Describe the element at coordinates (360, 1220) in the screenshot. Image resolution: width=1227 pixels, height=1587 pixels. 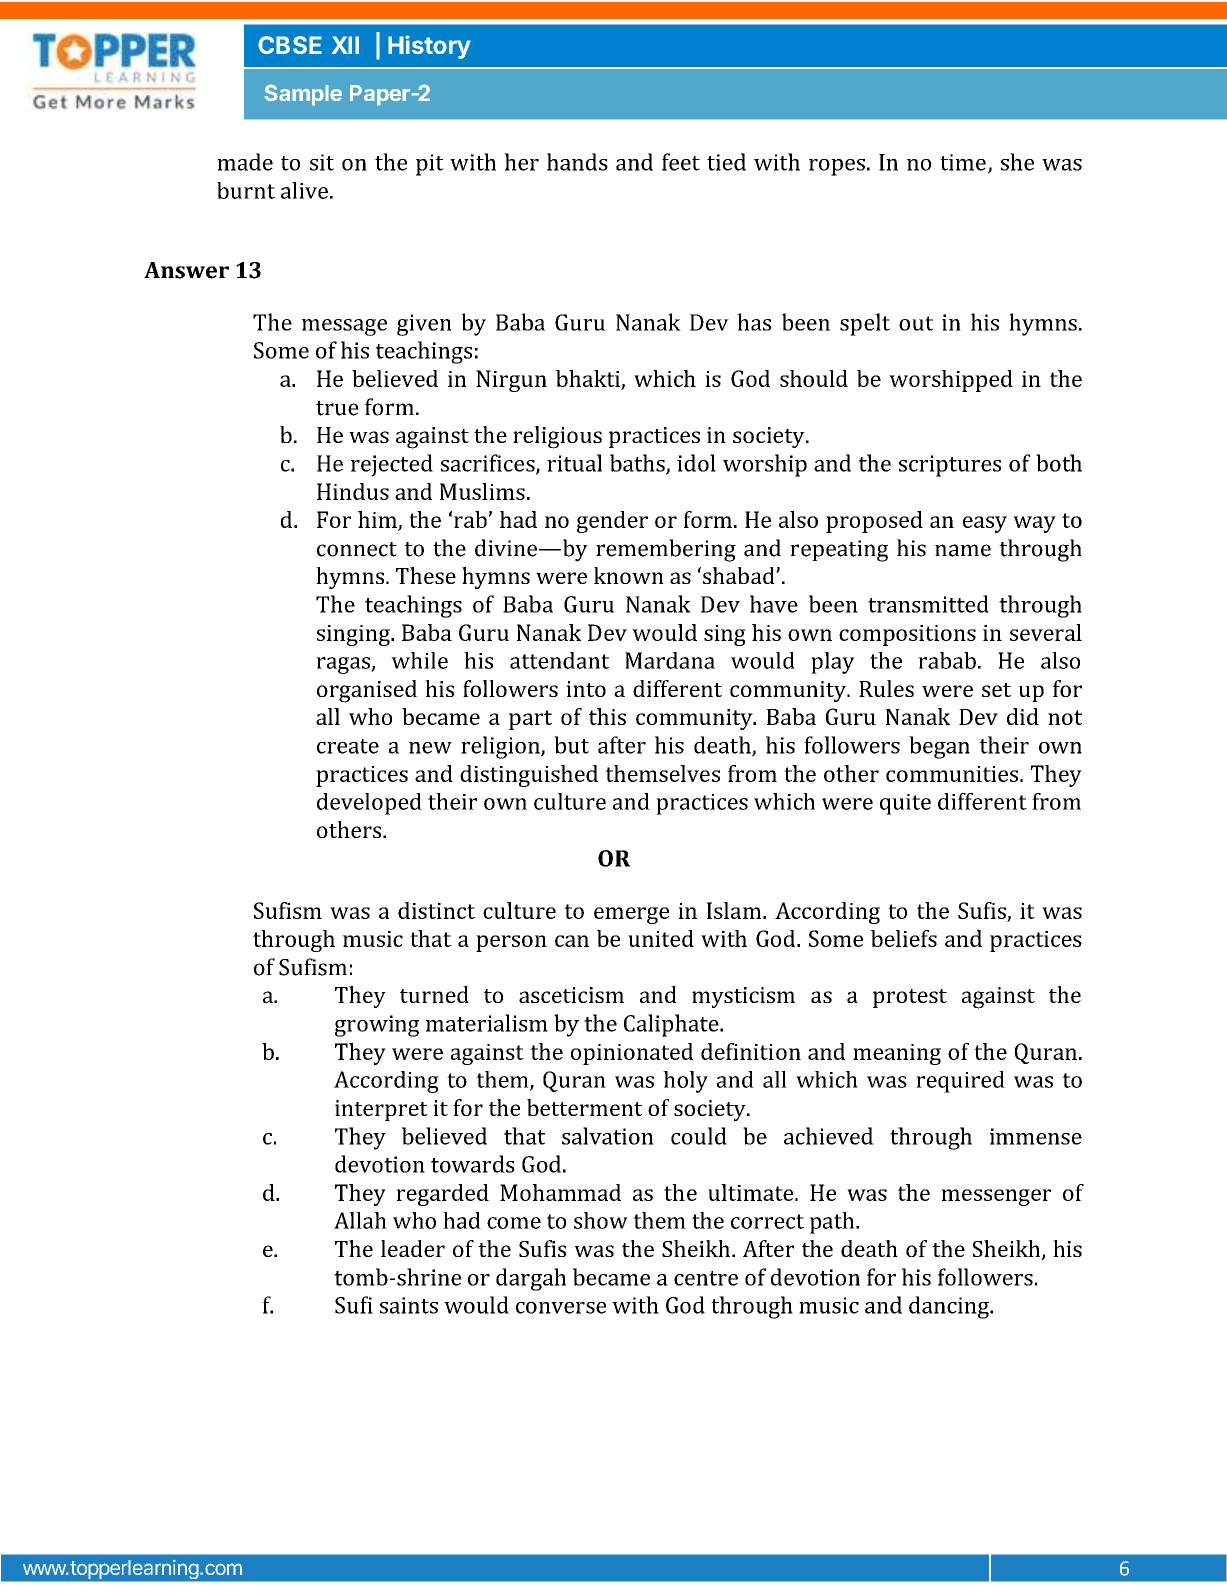
I see `Allah` at that location.
